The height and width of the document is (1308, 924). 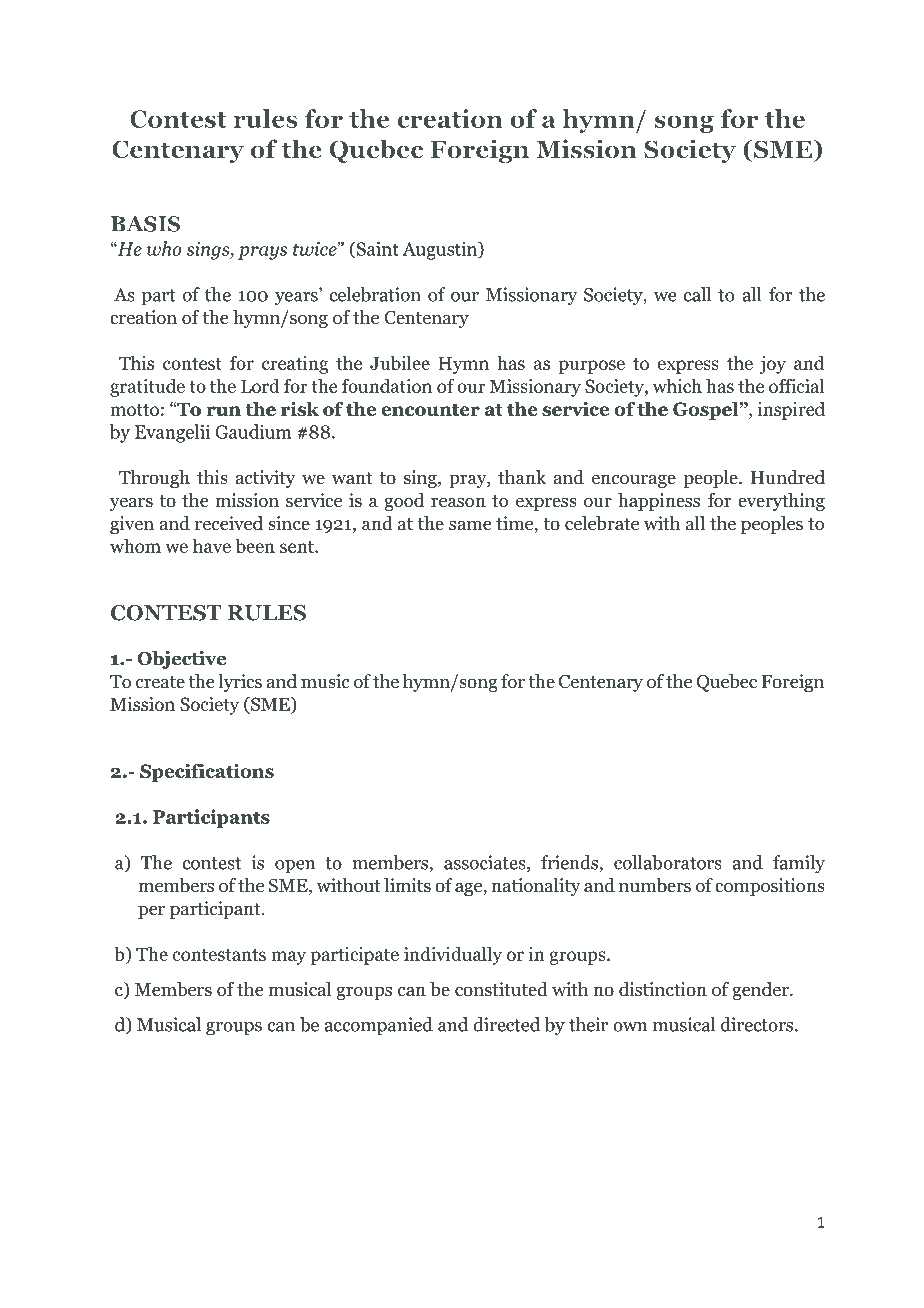 I want to click on inspired, so click(x=791, y=410).
